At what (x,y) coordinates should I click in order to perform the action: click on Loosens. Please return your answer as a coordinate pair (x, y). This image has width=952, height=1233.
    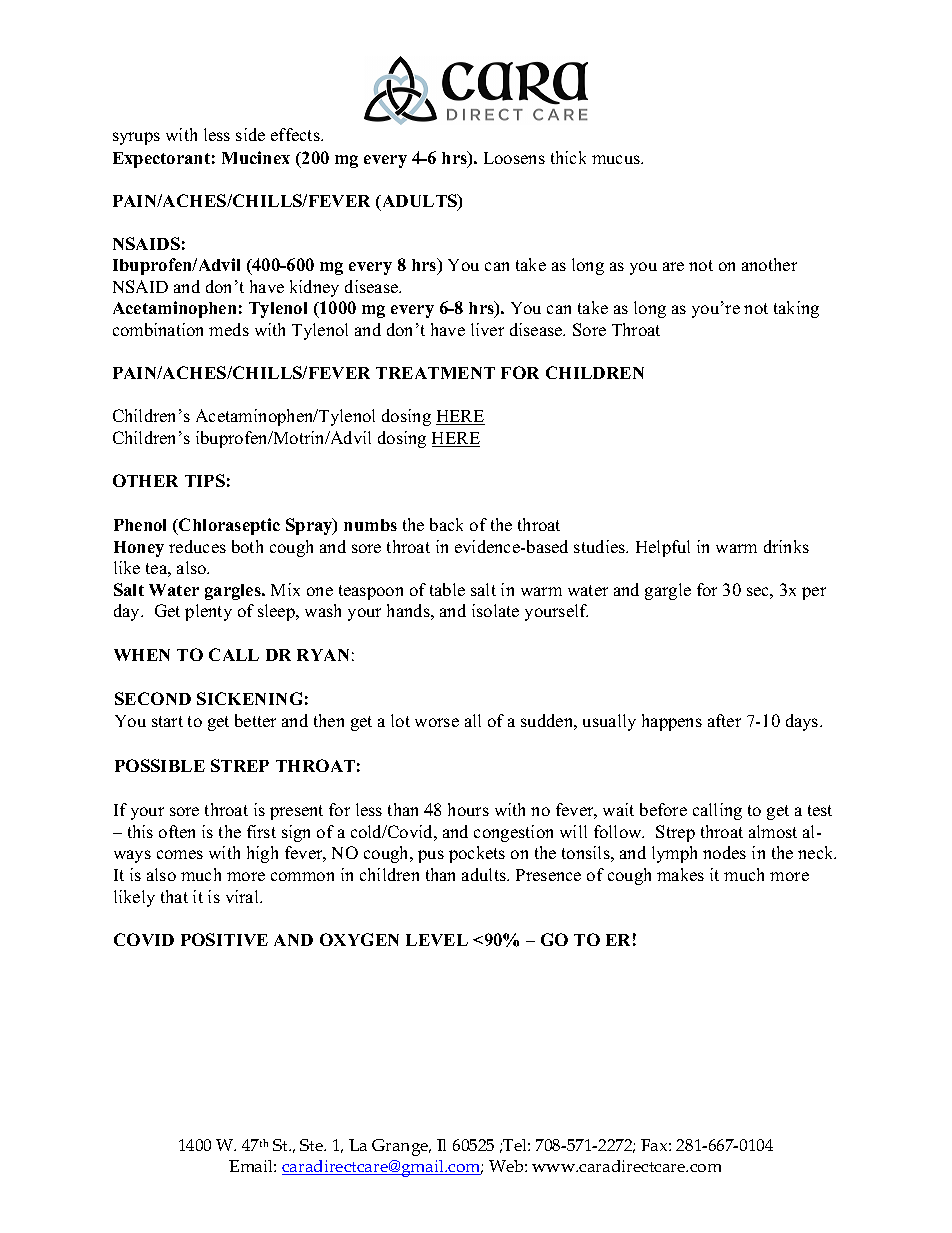
    Looking at the image, I should click on (514, 158).
